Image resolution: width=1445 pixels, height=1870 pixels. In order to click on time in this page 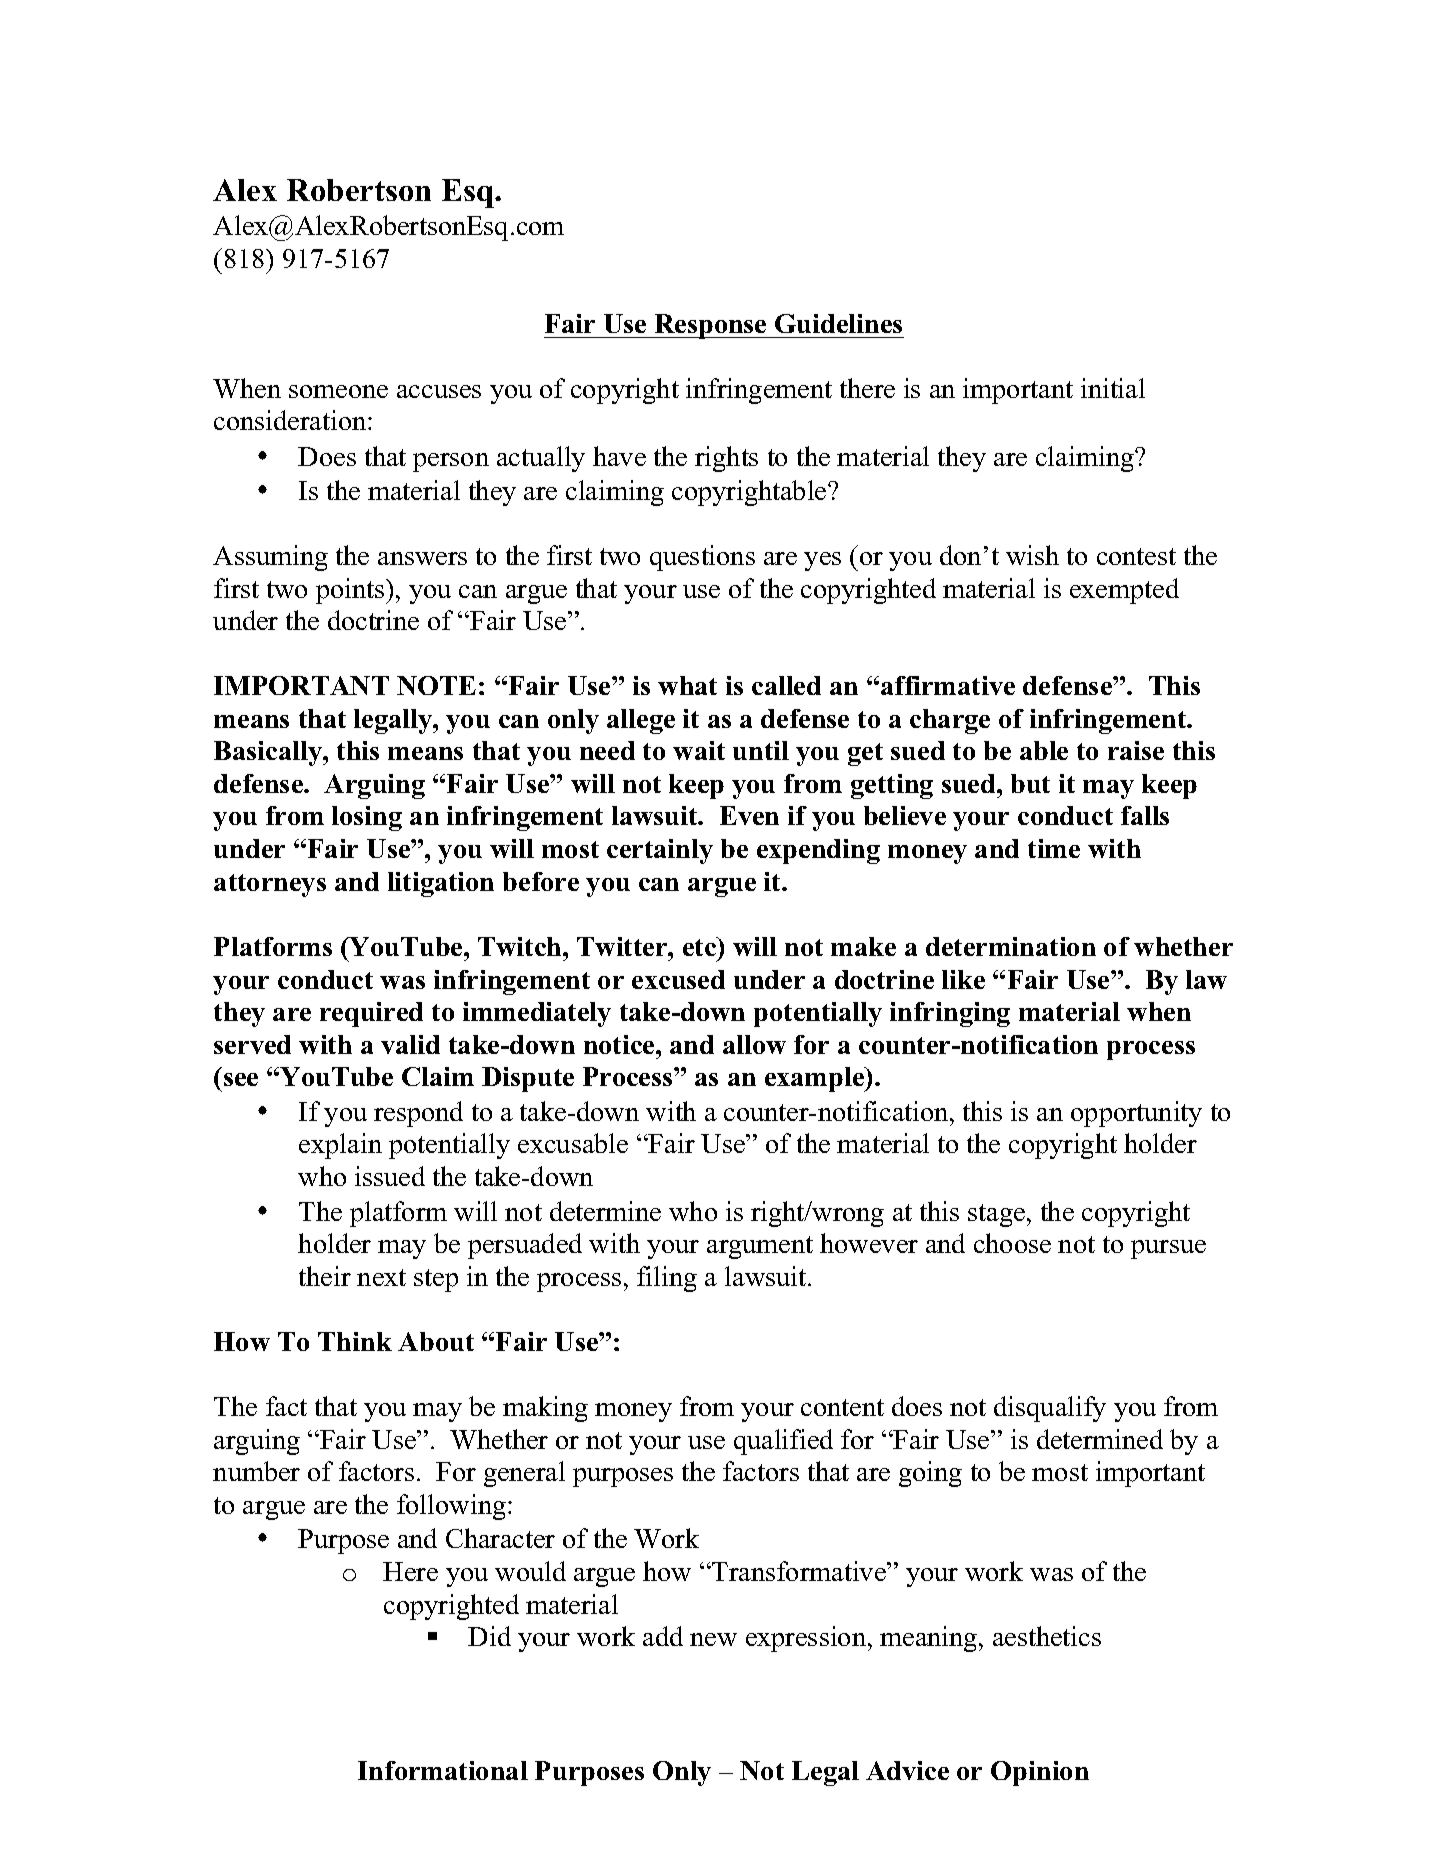, I will do `click(1054, 848)`.
